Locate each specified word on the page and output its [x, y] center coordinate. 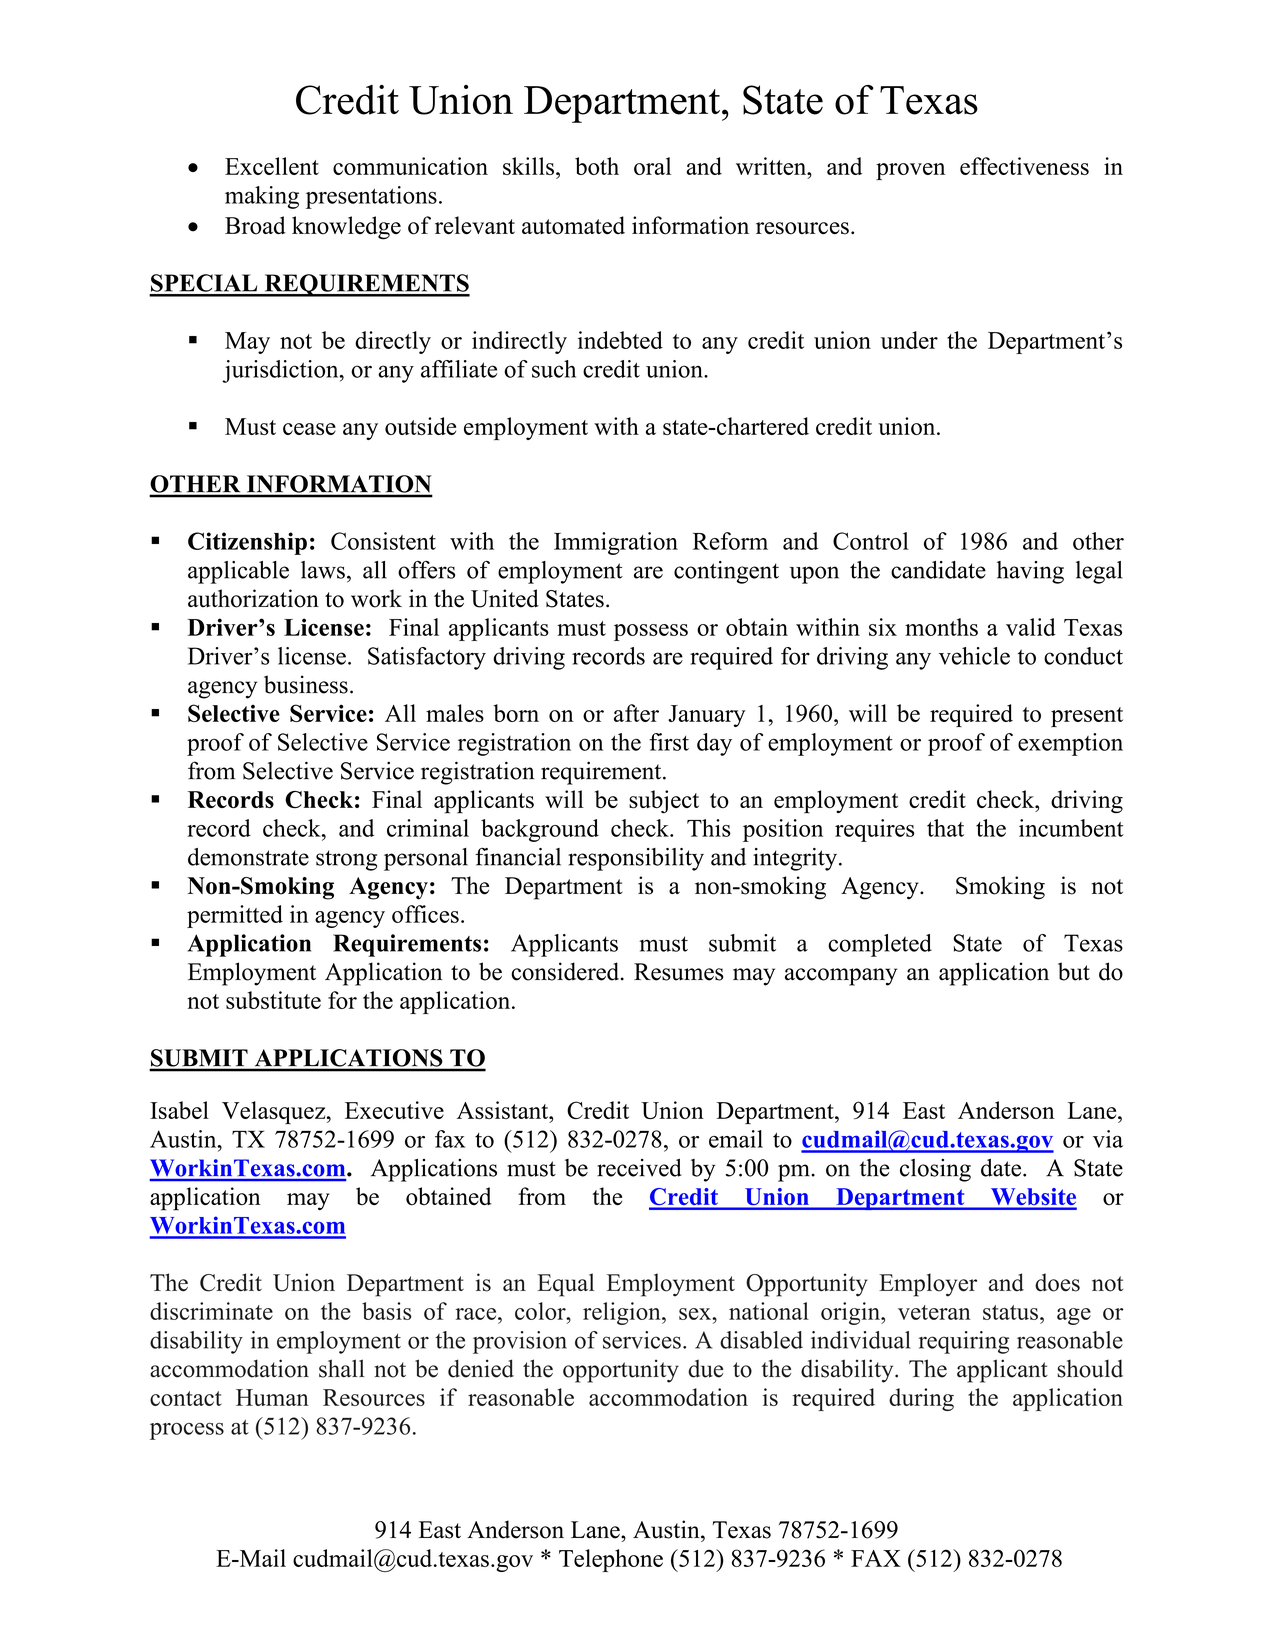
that [945, 828]
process [187, 1431]
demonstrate [248, 857]
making [262, 197]
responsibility [636, 859]
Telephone [611, 1560]
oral [652, 166]
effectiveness [1024, 166]
